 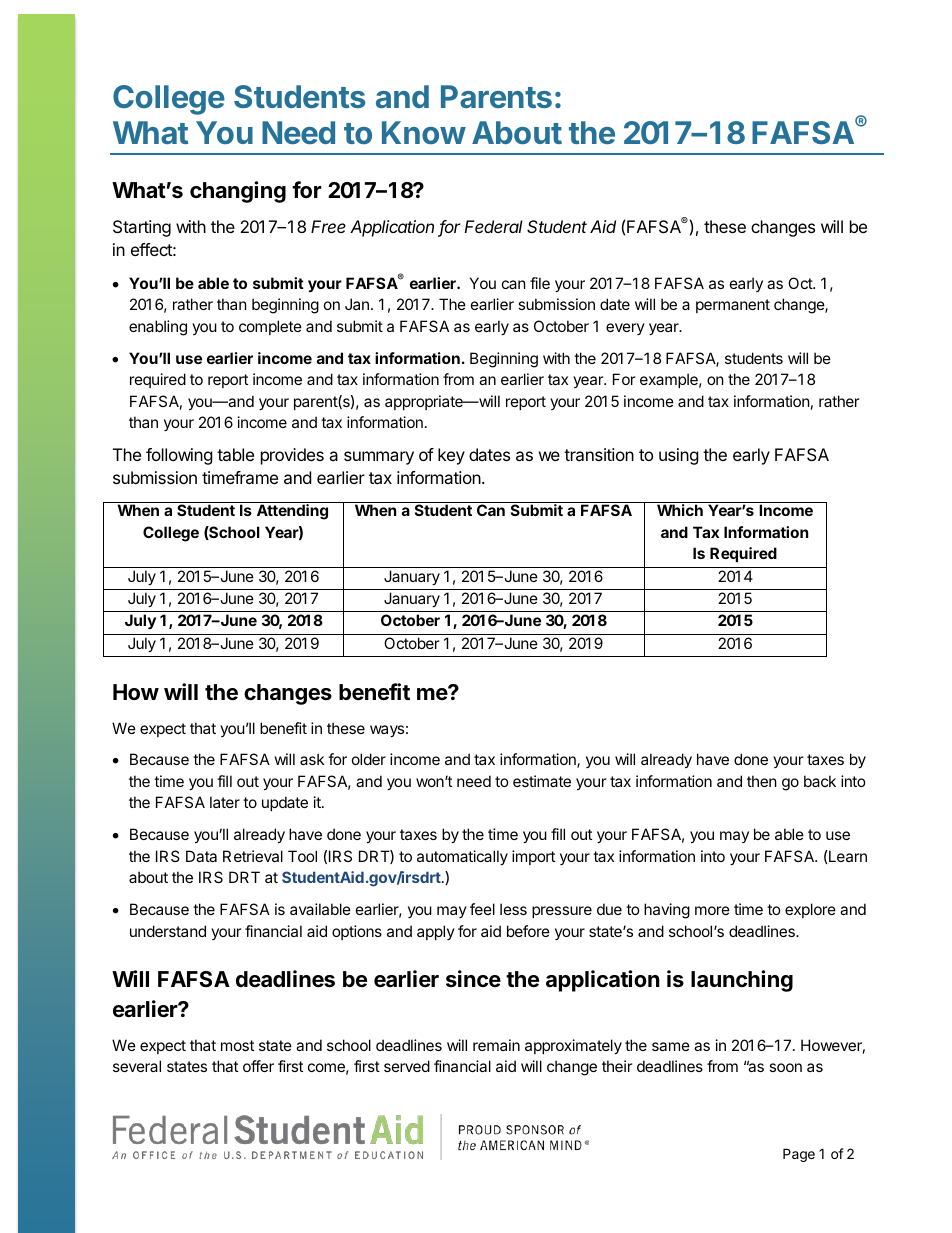 What do you see at coordinates (733, 306) in the screenshot?
I see `permanent` at bounding box center [733, 306].
